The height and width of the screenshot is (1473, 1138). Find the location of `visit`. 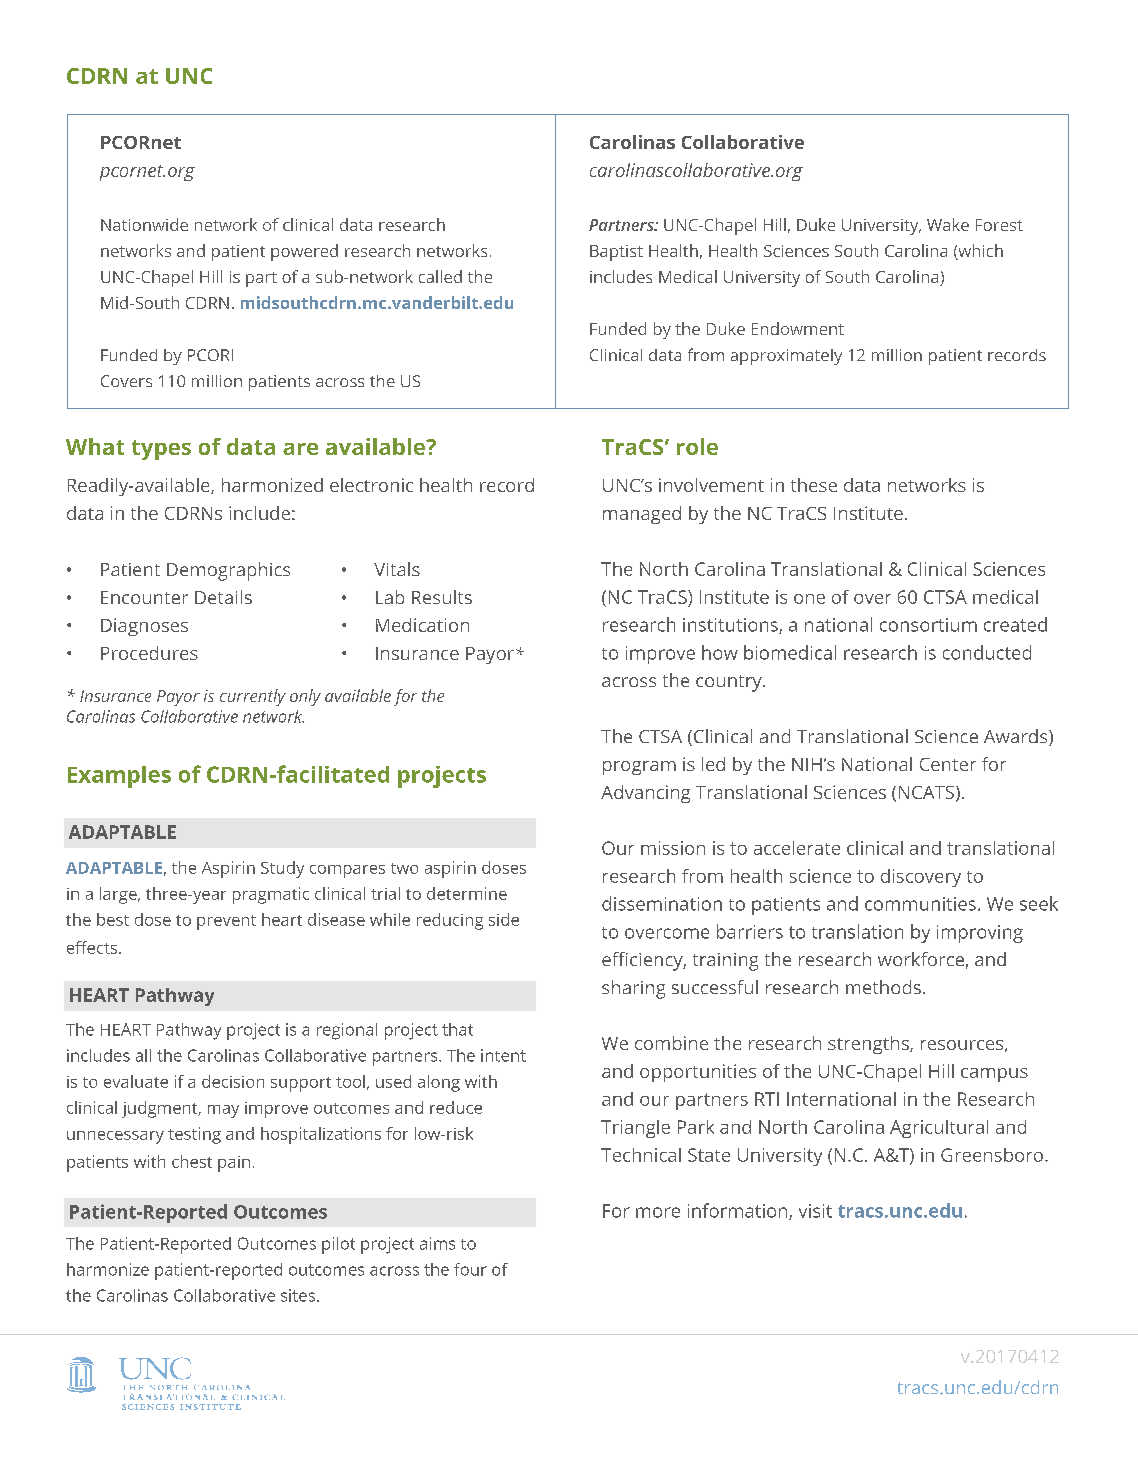

visit is located at coordinates (815, 1211).
